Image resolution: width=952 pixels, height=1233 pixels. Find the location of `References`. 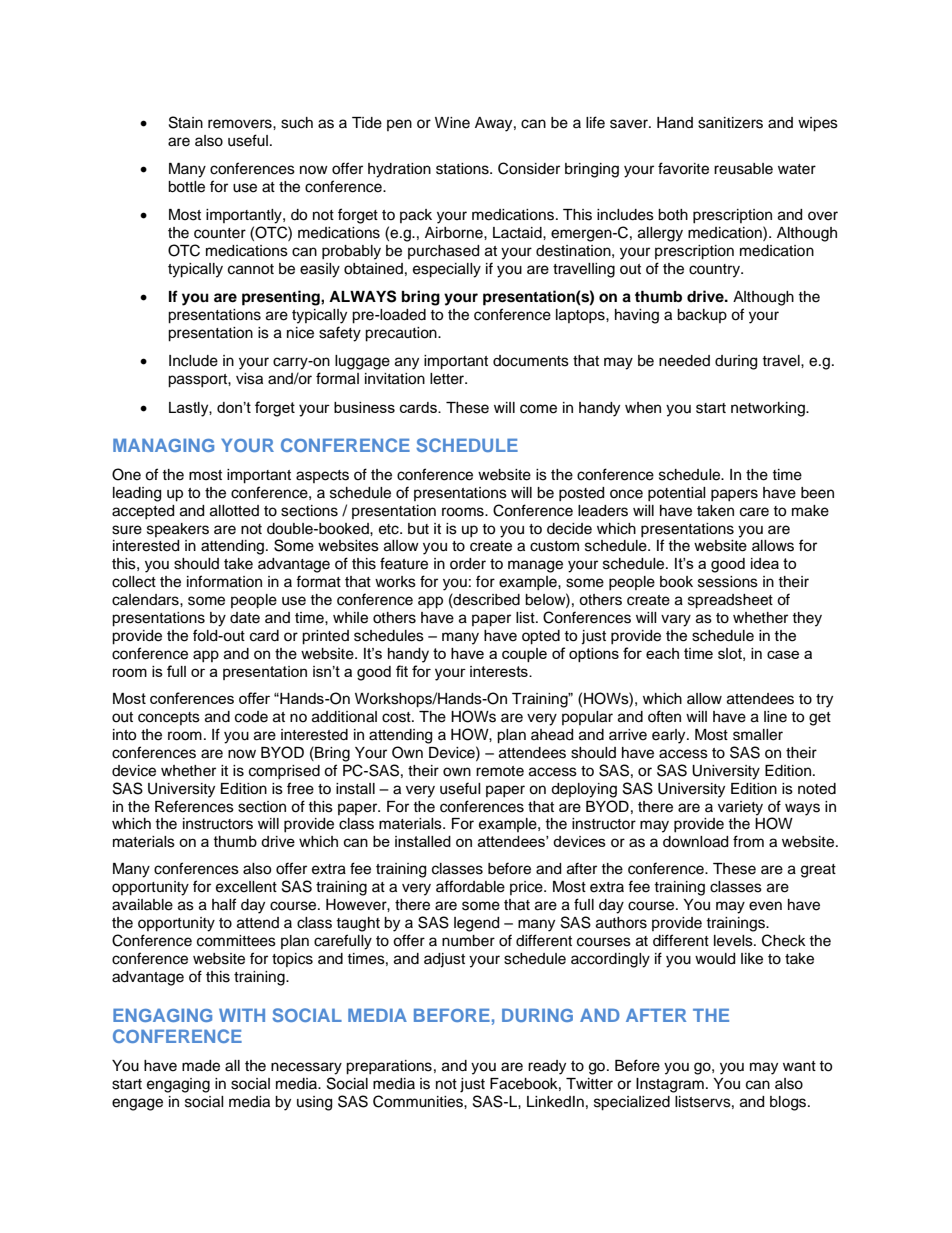

References is located at coordinates (194, 806).
